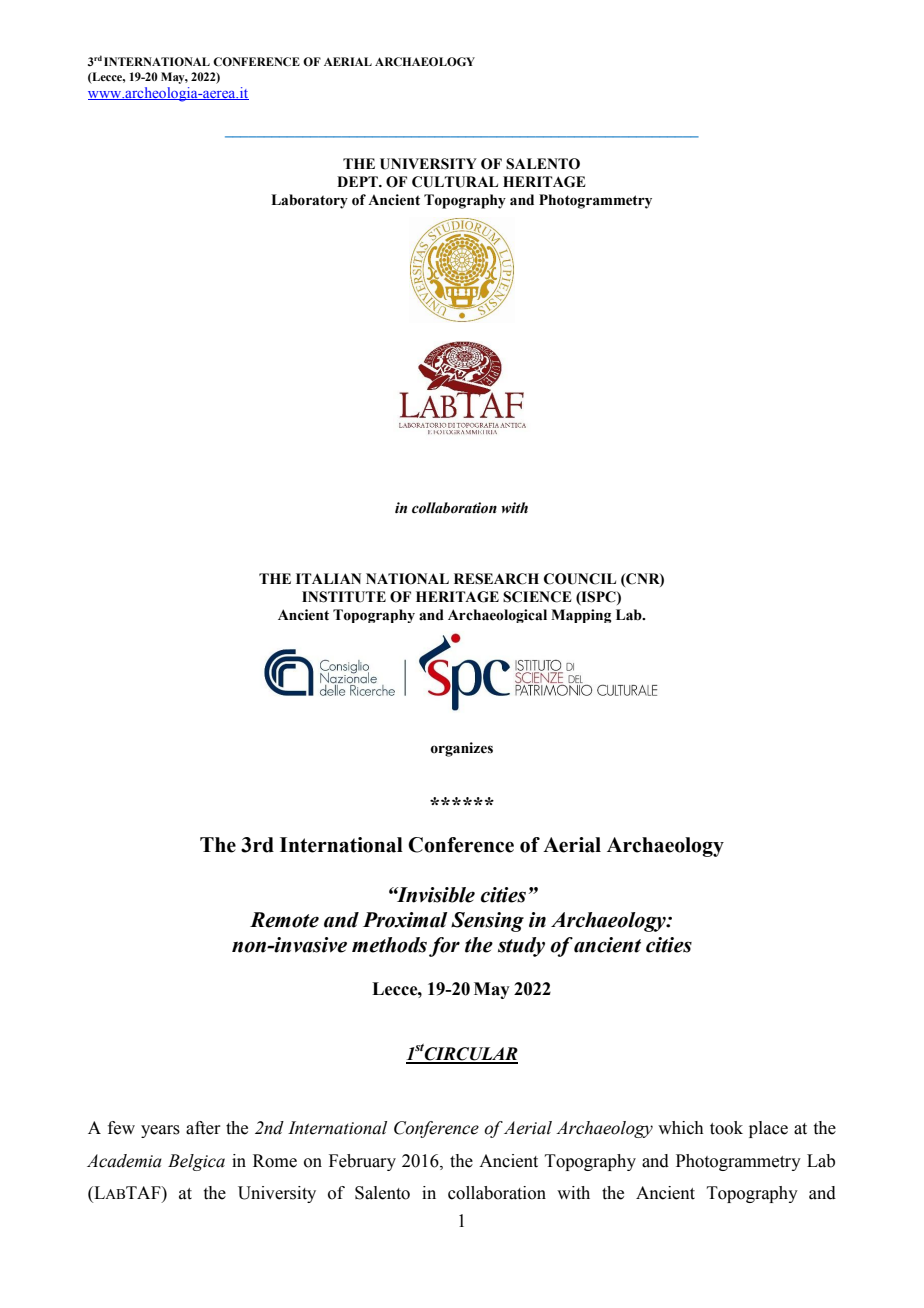 Image resolution: width=924 pixels, height=1308 pixels. I want to click on Remote, so click(284, 920).
